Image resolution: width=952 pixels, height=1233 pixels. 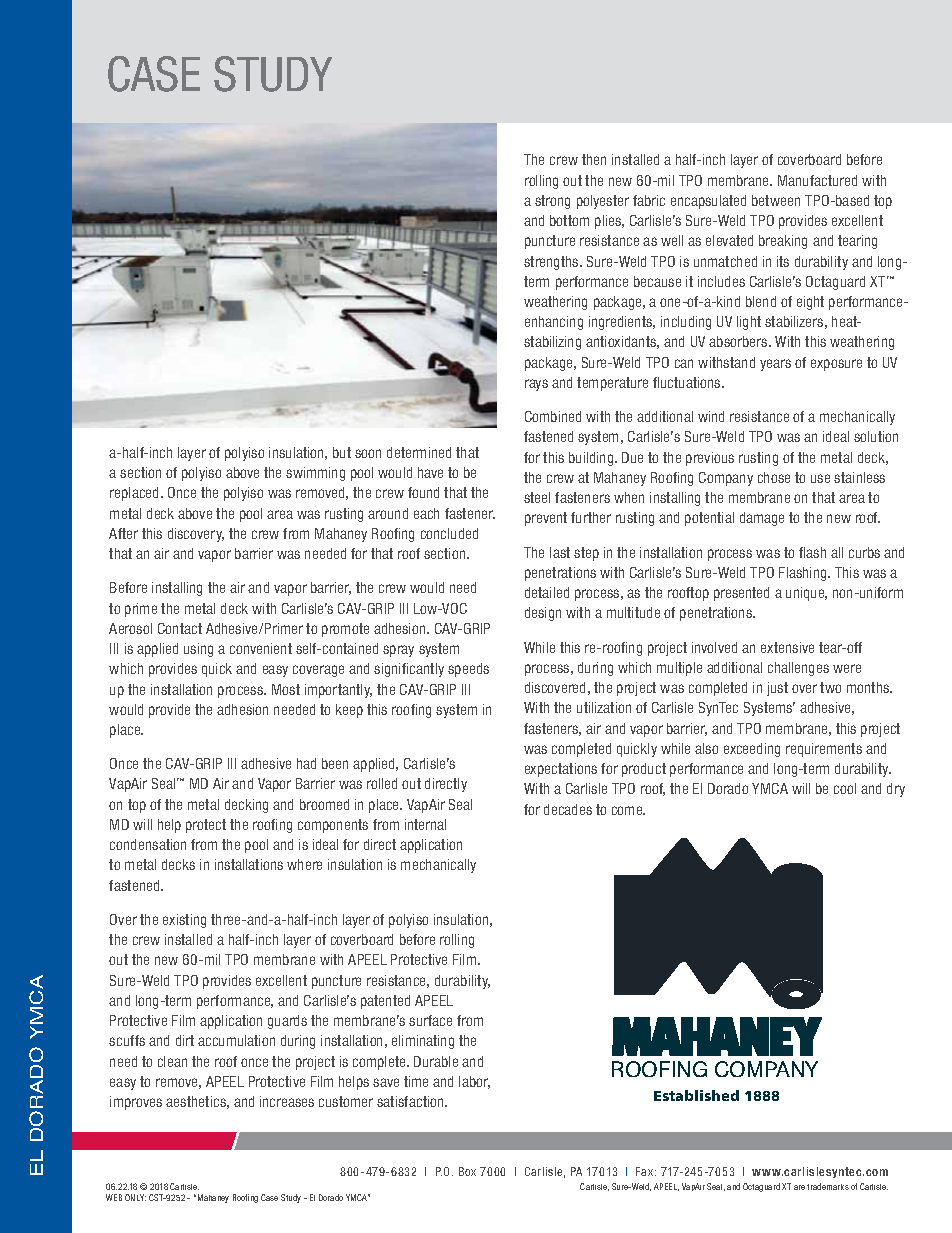 I want to click on bottom, so click(x=569, y=220).
